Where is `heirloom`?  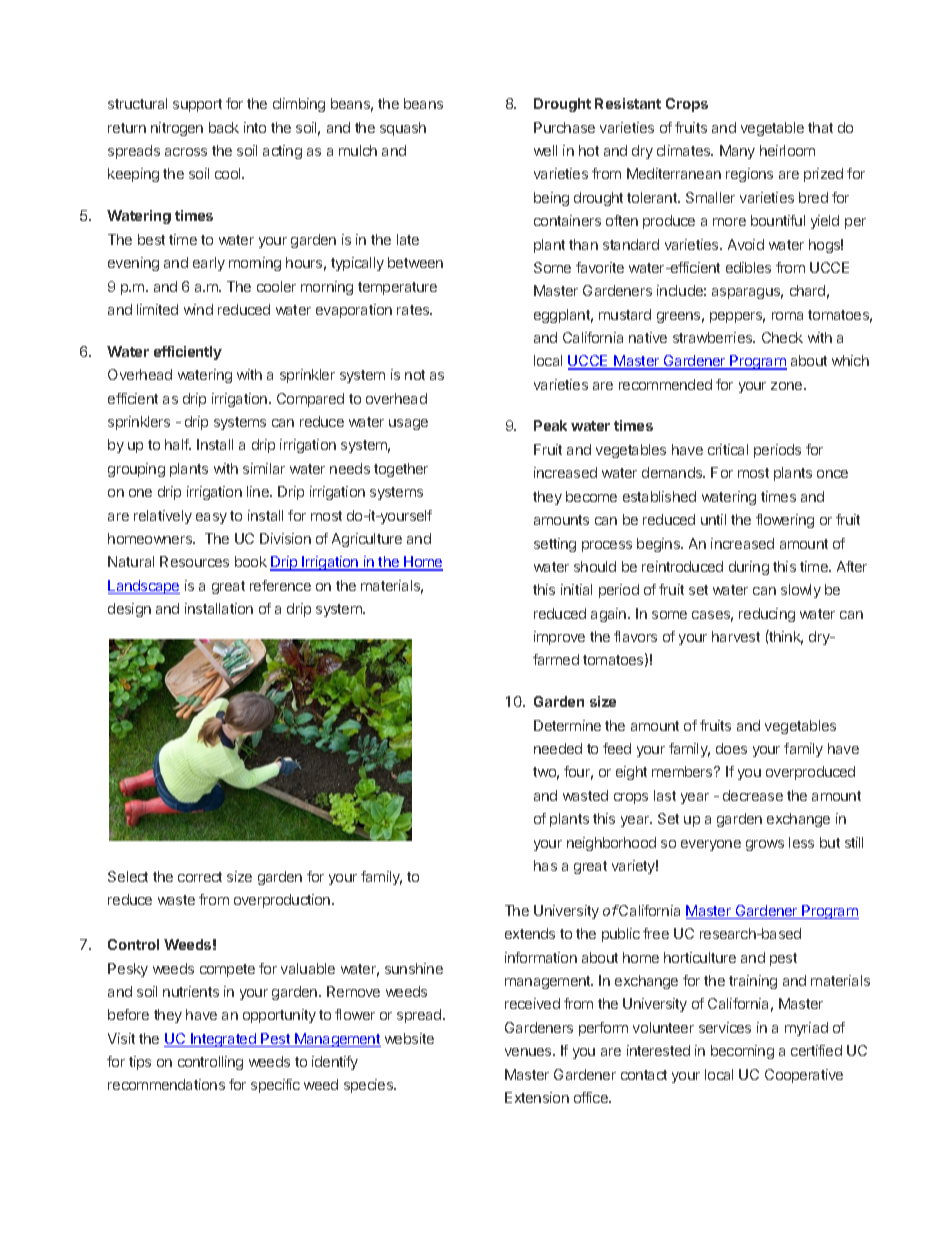 heirloom is located at coordinates (787, 150).
